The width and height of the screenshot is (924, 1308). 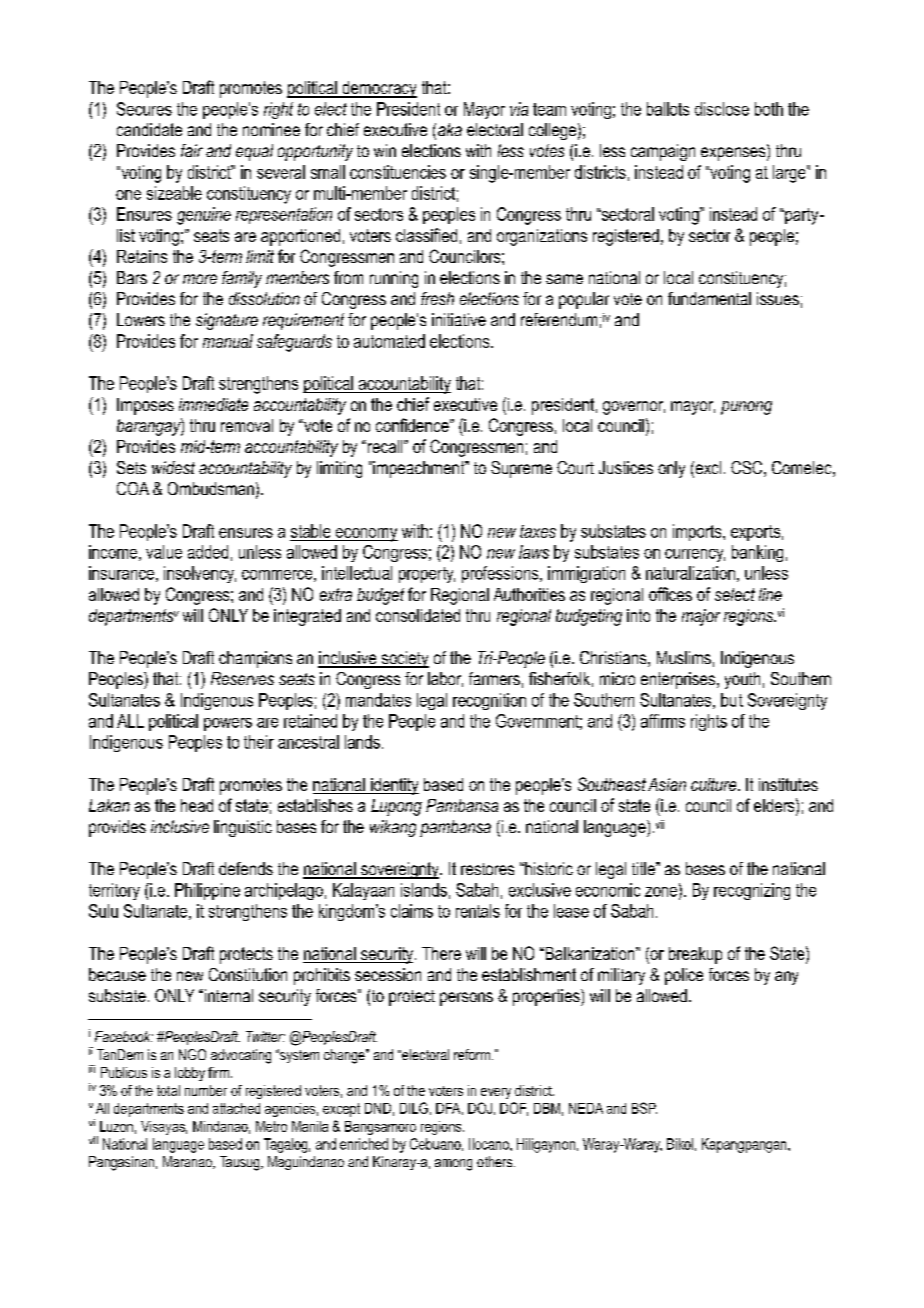 I want to click on claims, so click(x=412, y=911).
